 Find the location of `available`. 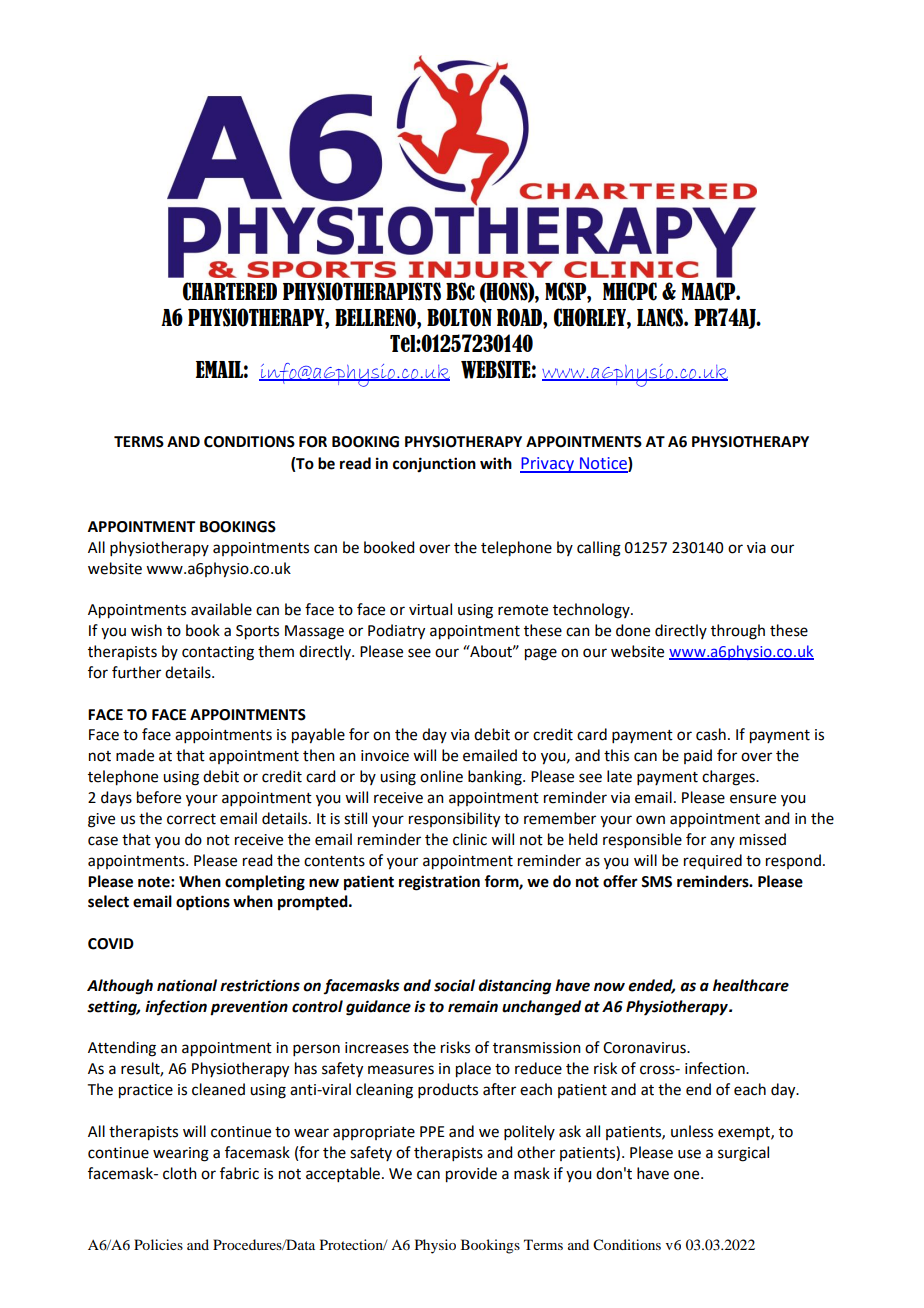

available is located at coordinates (221, 609).
